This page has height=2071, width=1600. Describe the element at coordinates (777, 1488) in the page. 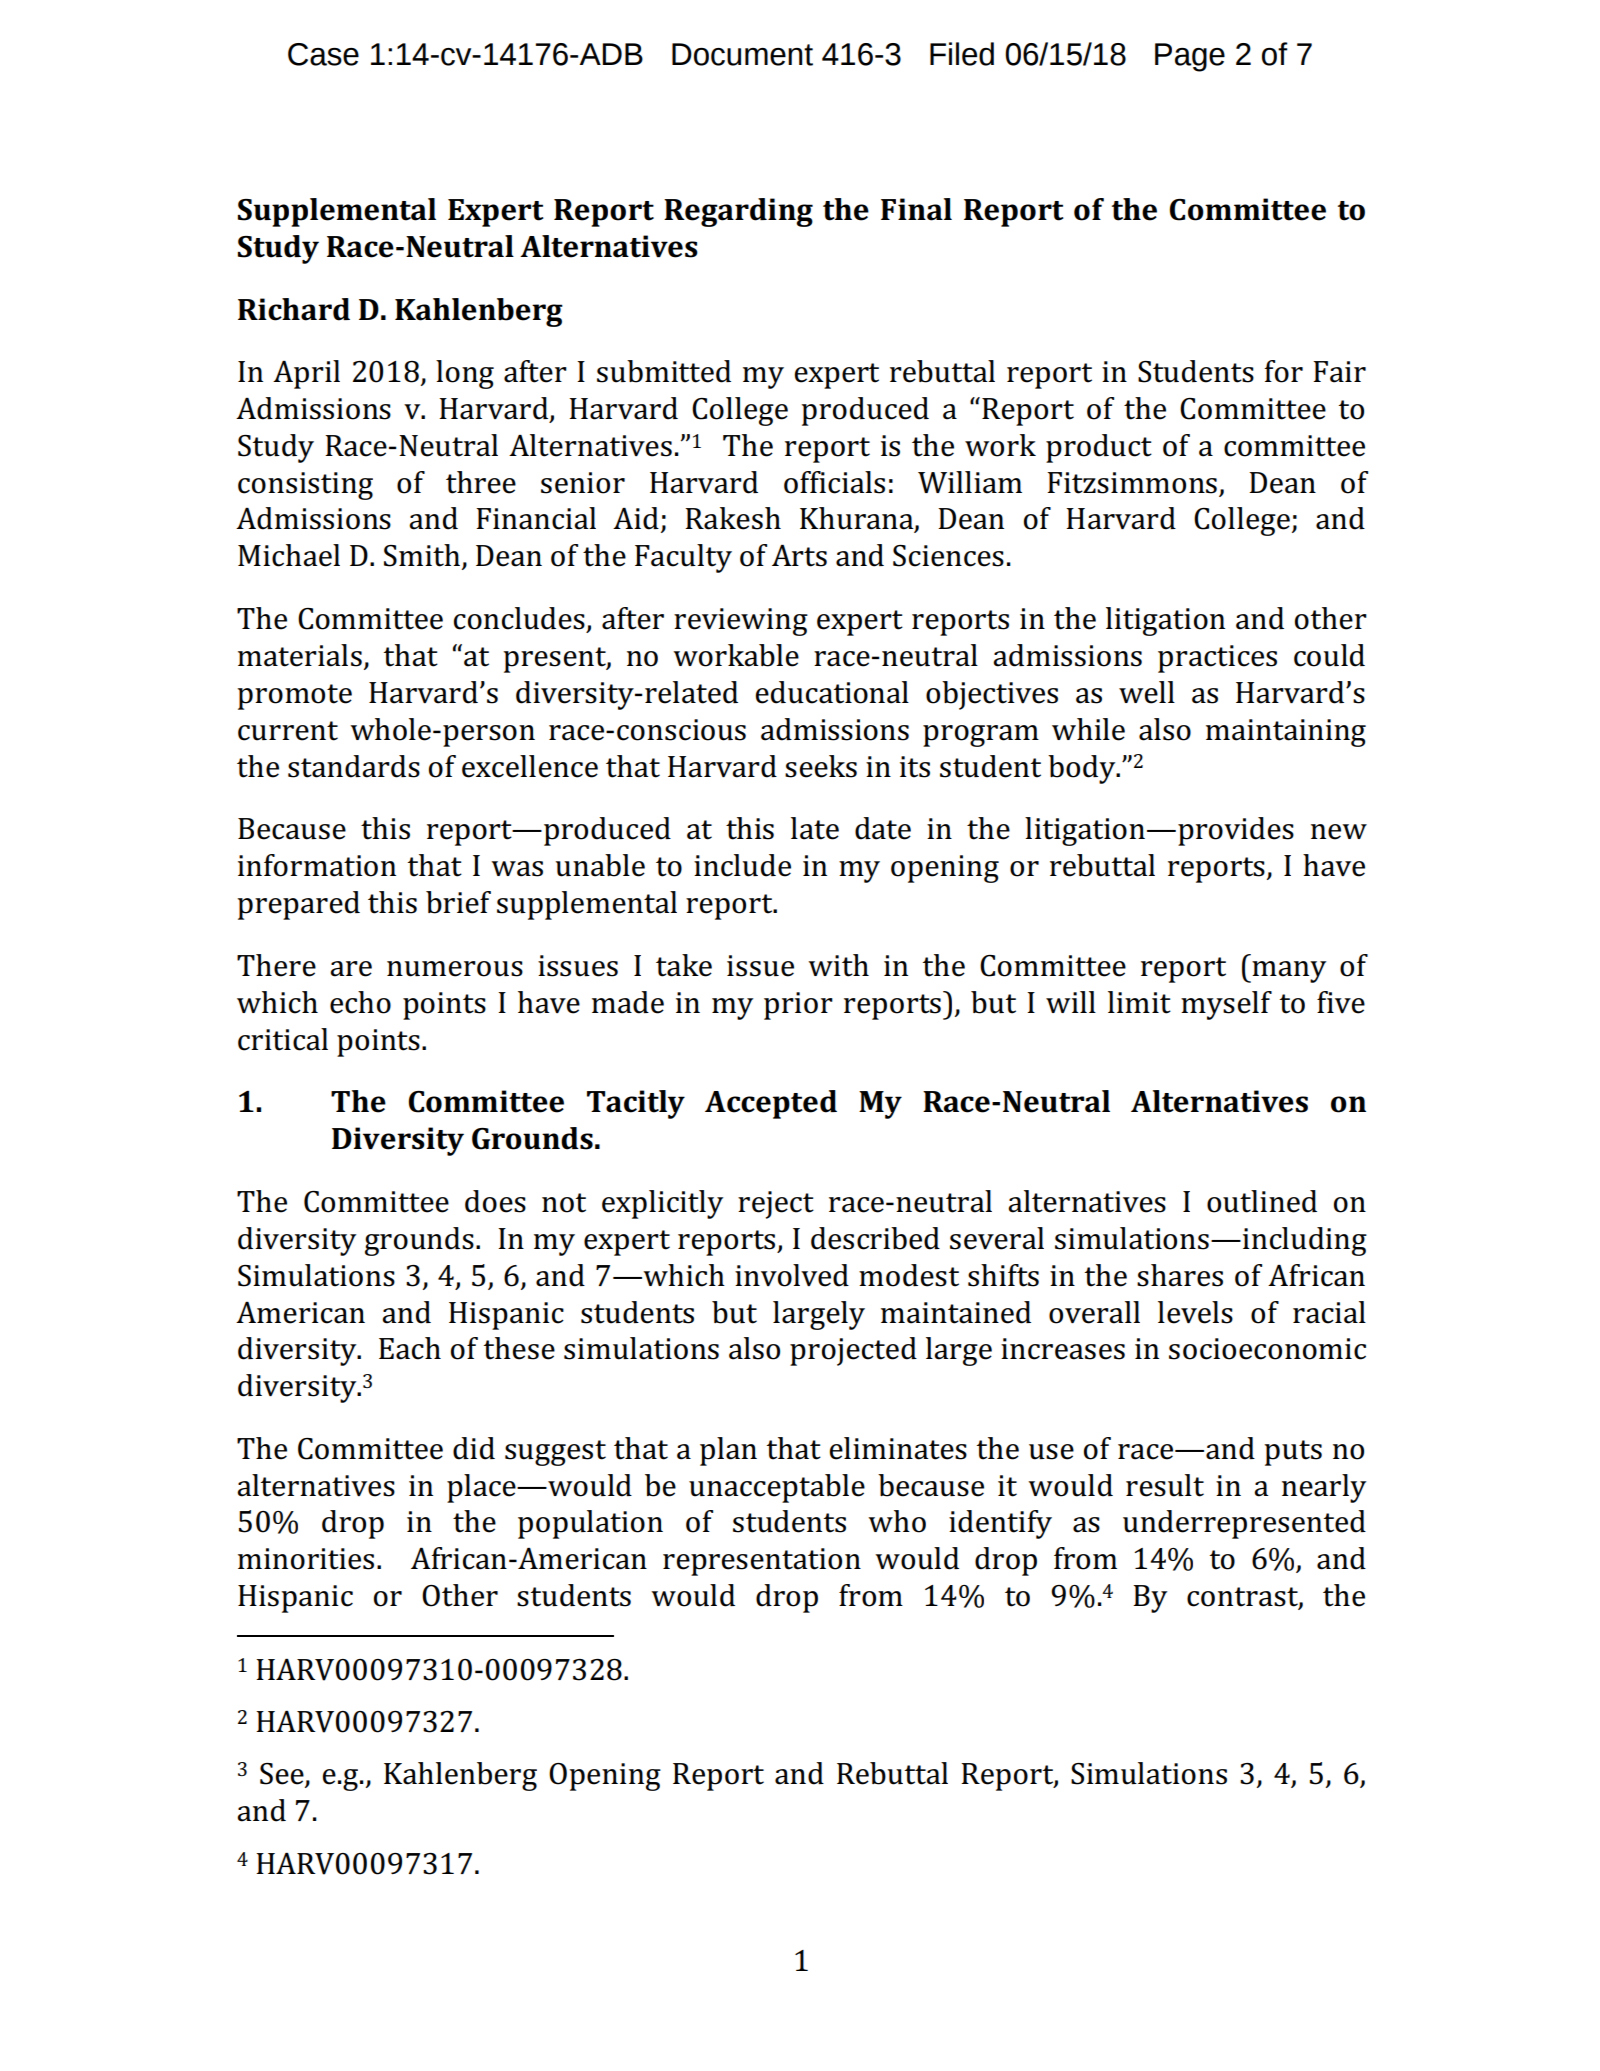

I see `unacceptable` at that location.
